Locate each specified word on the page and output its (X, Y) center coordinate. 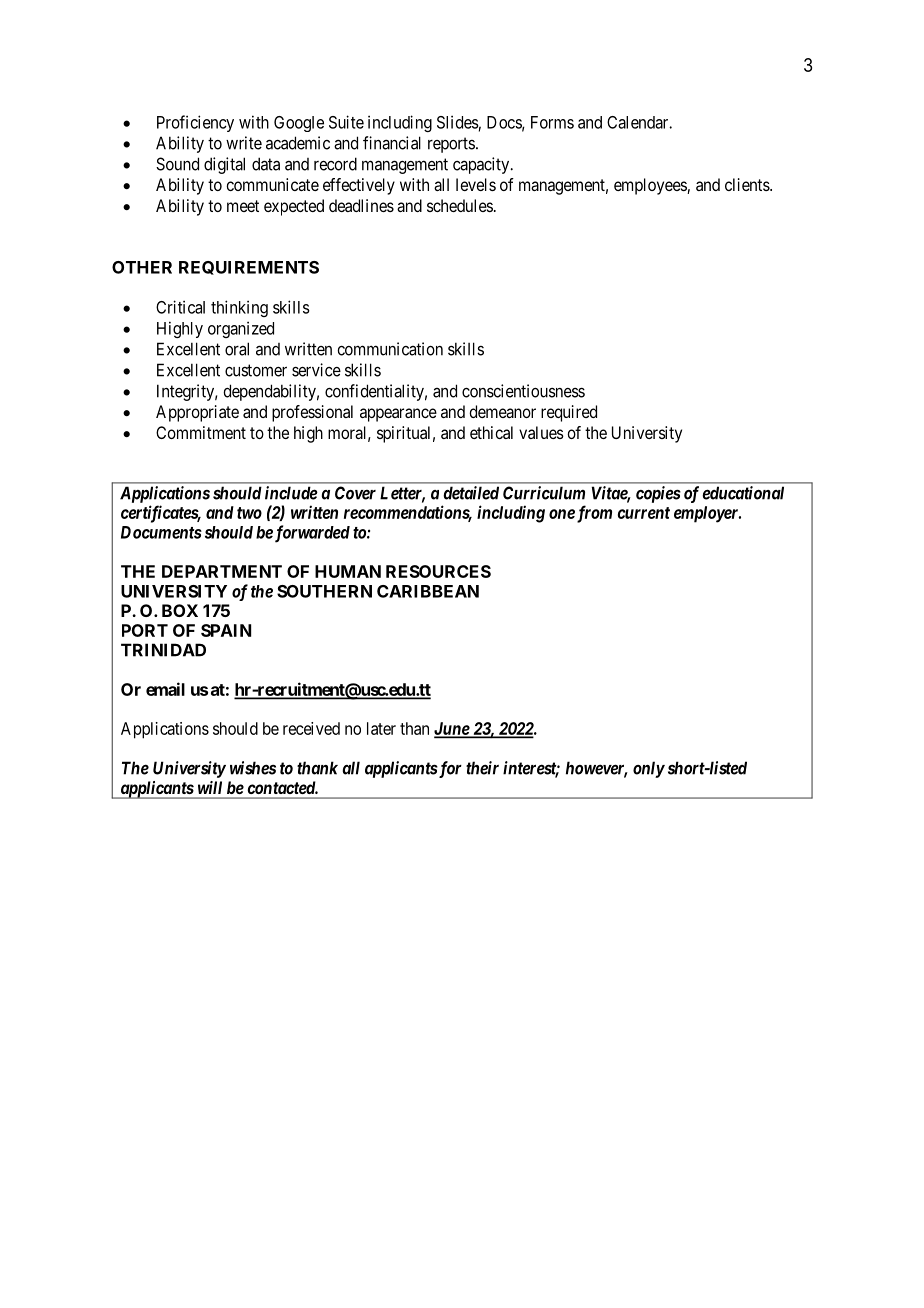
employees (651, 186)
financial (392, 143)
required (569, 413)
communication (390, 349)
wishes (253, 768)
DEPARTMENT (222, 571)
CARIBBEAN (428, 591)
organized (241, 329)
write (244, 143)
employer (707, 514)
